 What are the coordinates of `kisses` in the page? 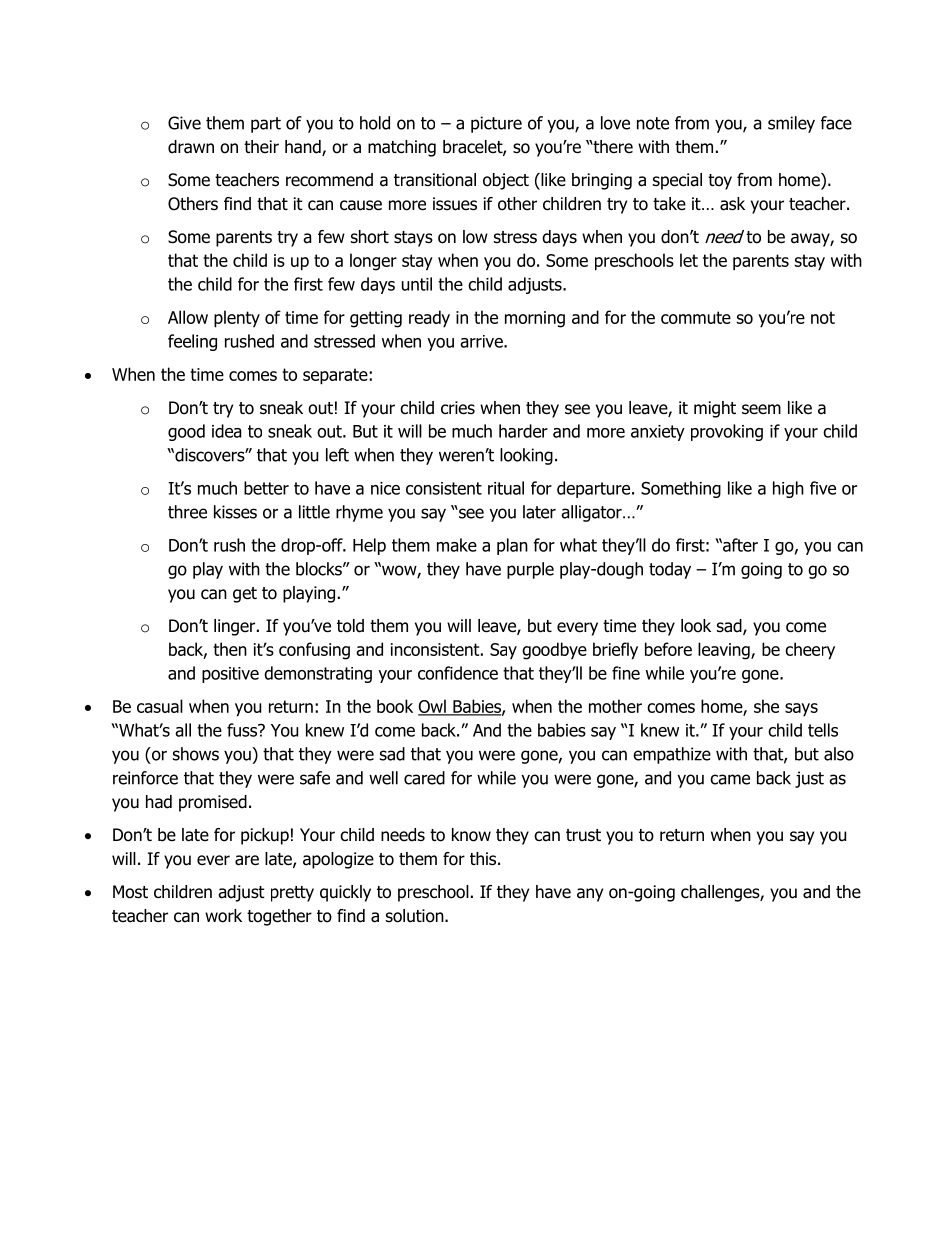 It's located at (235, 512).
